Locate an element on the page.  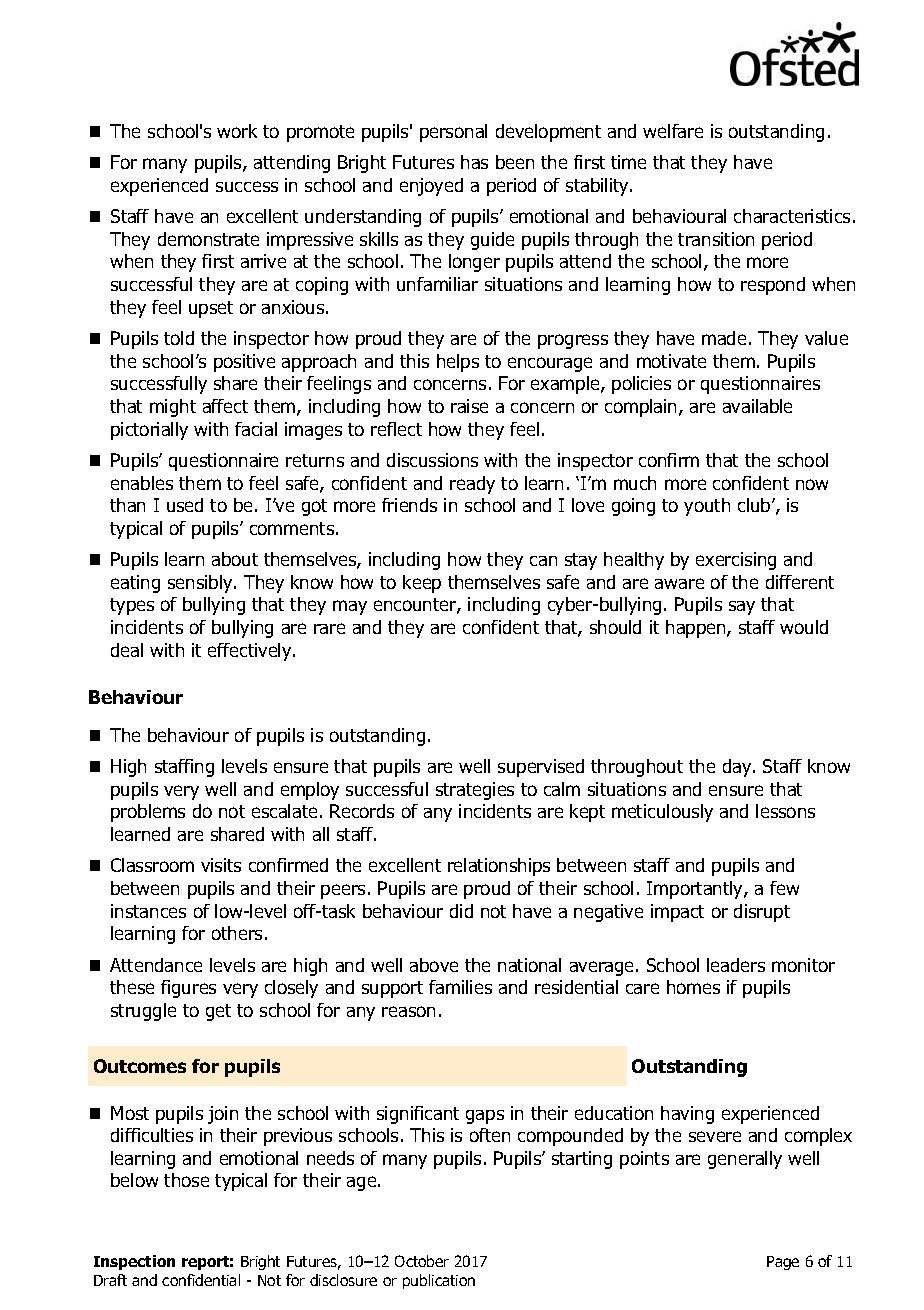
Inspection is located at coordinates (134, 1262).
